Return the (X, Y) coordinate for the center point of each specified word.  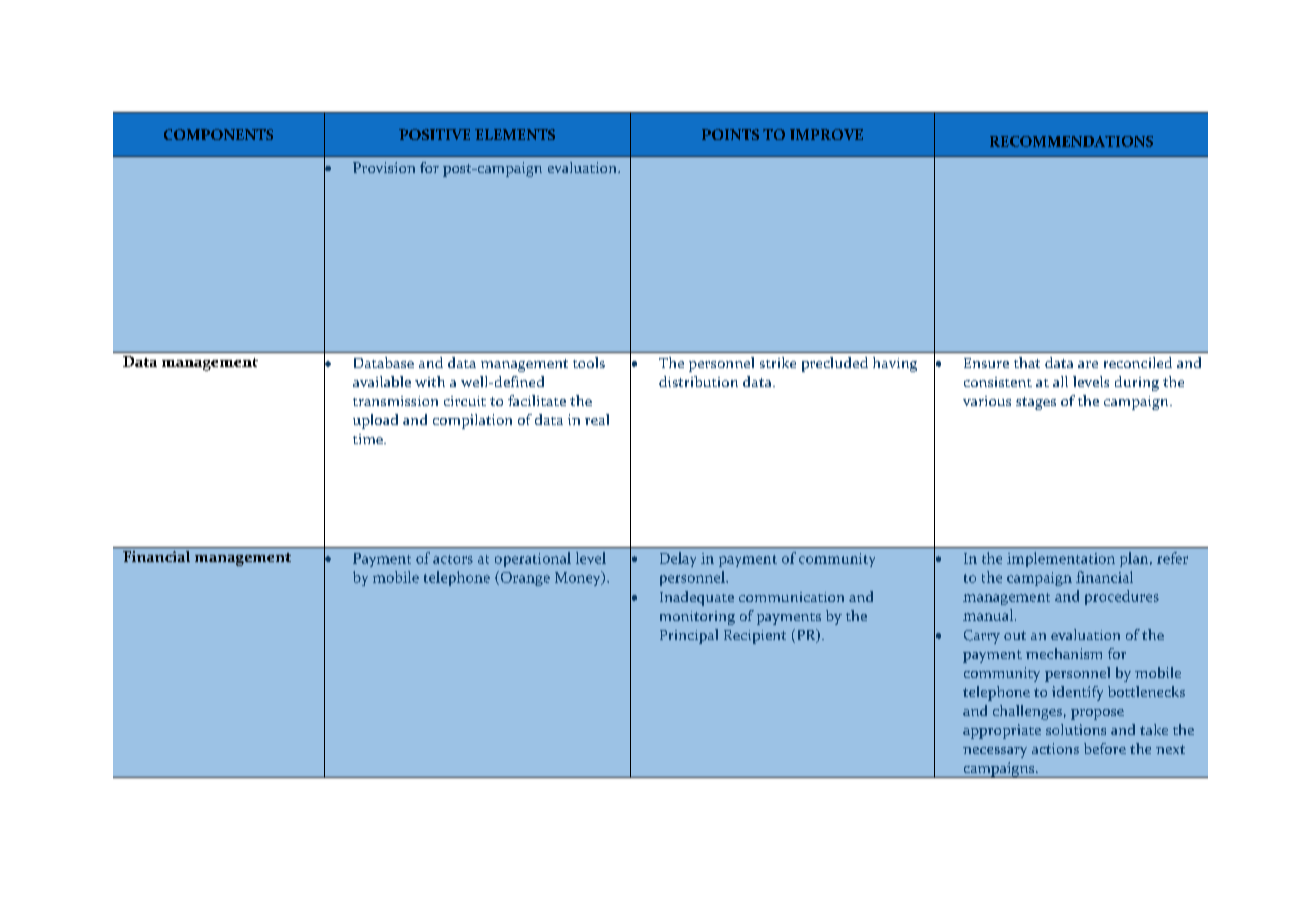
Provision (384, 167)
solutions (1076, 729)
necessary (995, 752)
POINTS (730, 134)
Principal (689, 636)
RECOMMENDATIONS (1071, 141)
